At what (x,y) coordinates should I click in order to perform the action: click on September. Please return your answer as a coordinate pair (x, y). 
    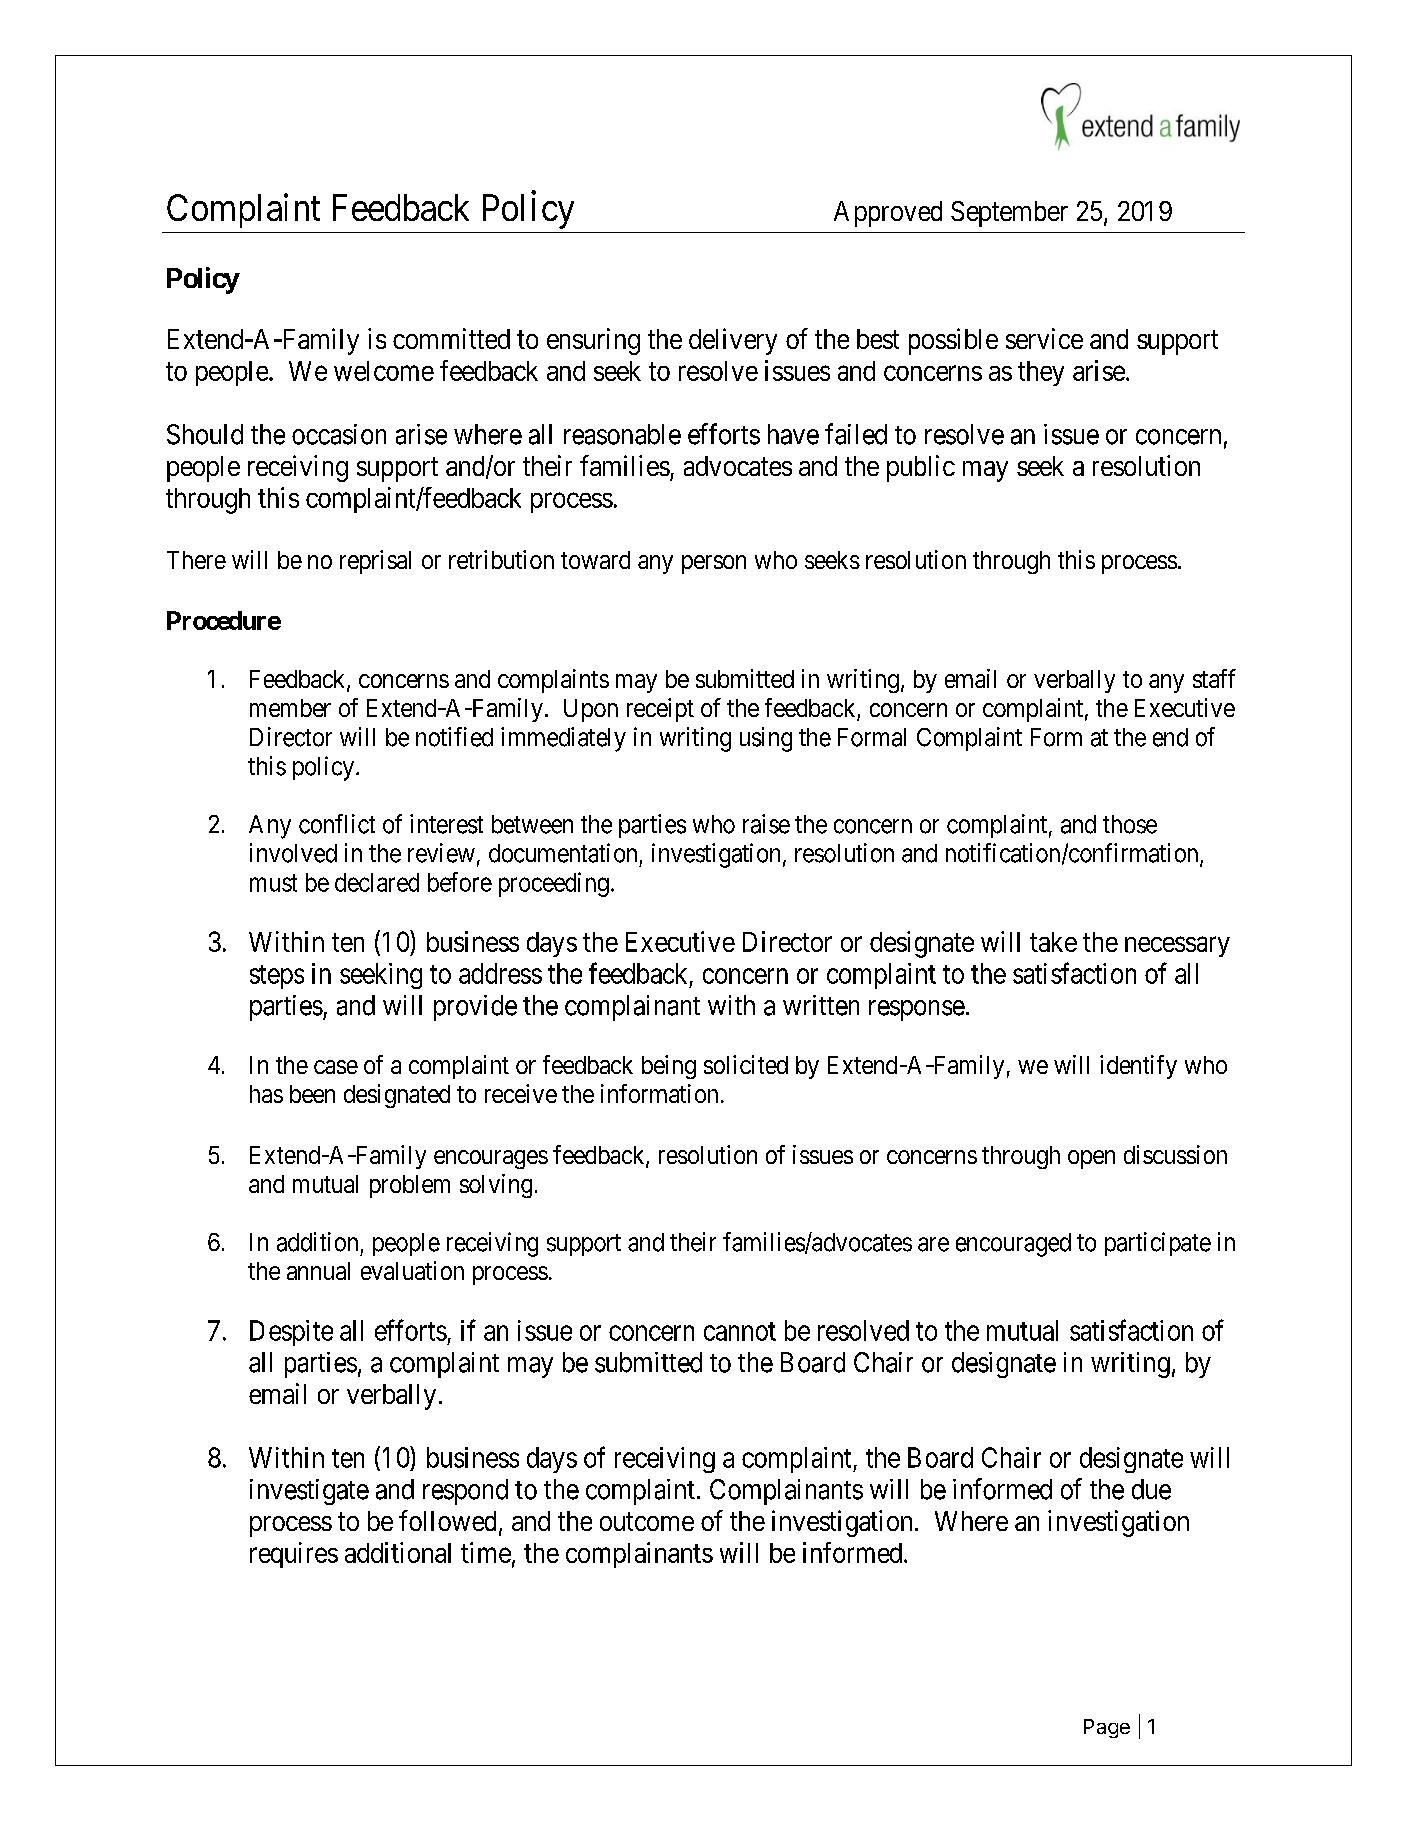
    Looking at the image, I should click on (1009, 214).
